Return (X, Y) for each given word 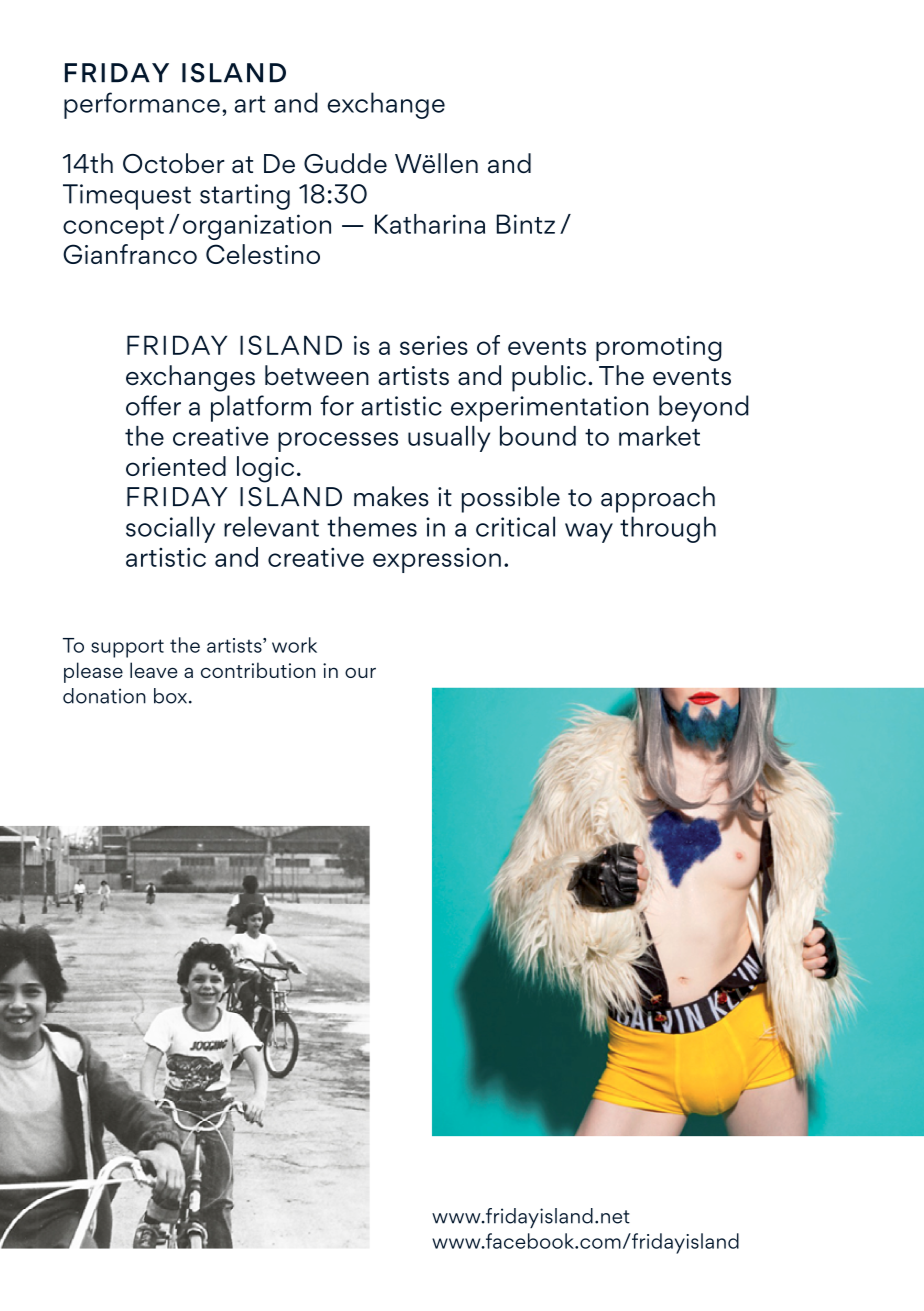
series (434, 345)
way (589, 533)
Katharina (430, 224)
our (360, 673)
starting (245, 197)
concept (113, 228)
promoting (659, 348)
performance (142, 105)
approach (658, 499)
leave (154, 670)
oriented (176, 466)
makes (391, 496)
